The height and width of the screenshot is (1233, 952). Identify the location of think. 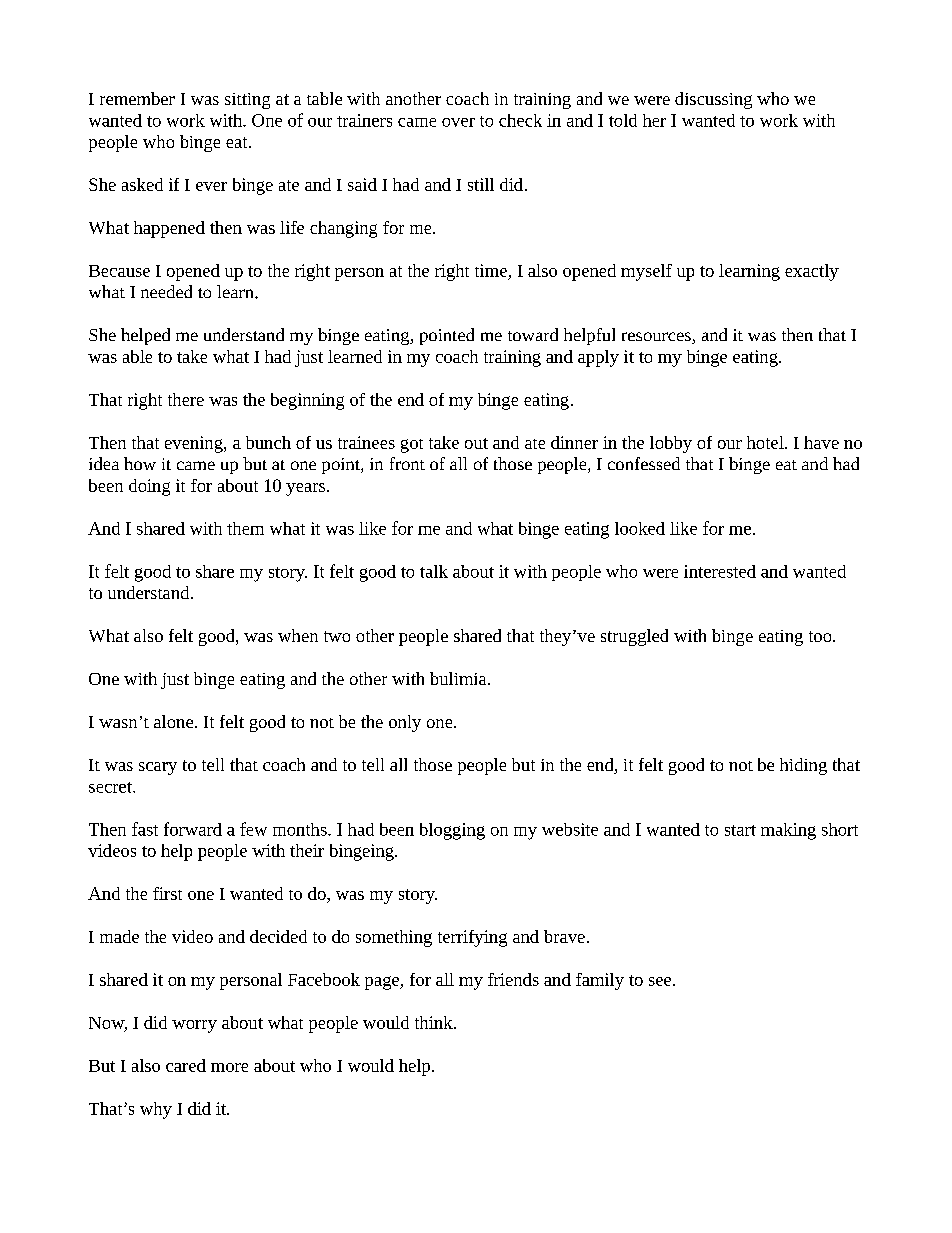
(435, 1022).
